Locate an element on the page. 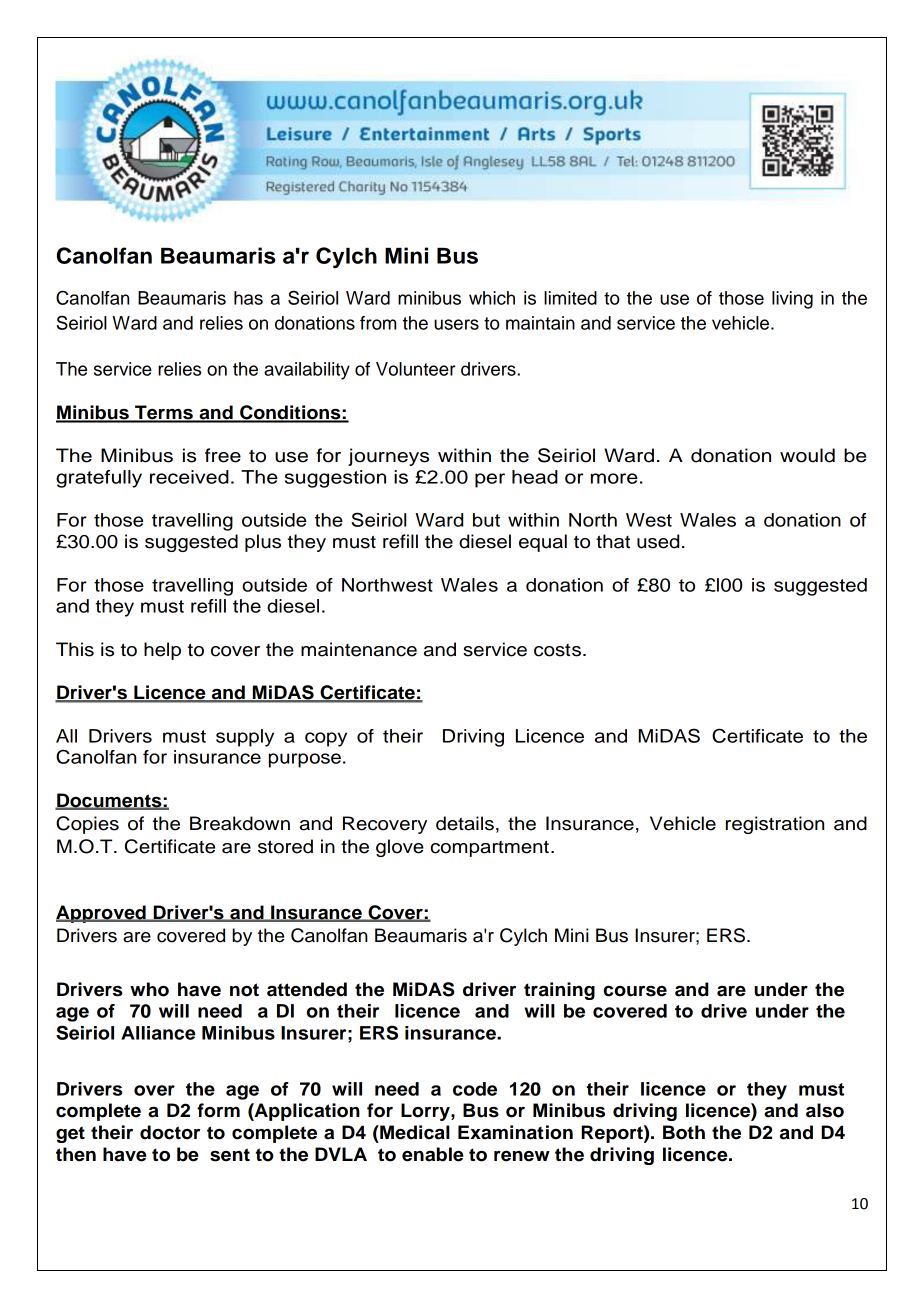  has is located at coordinates (248, 298).
